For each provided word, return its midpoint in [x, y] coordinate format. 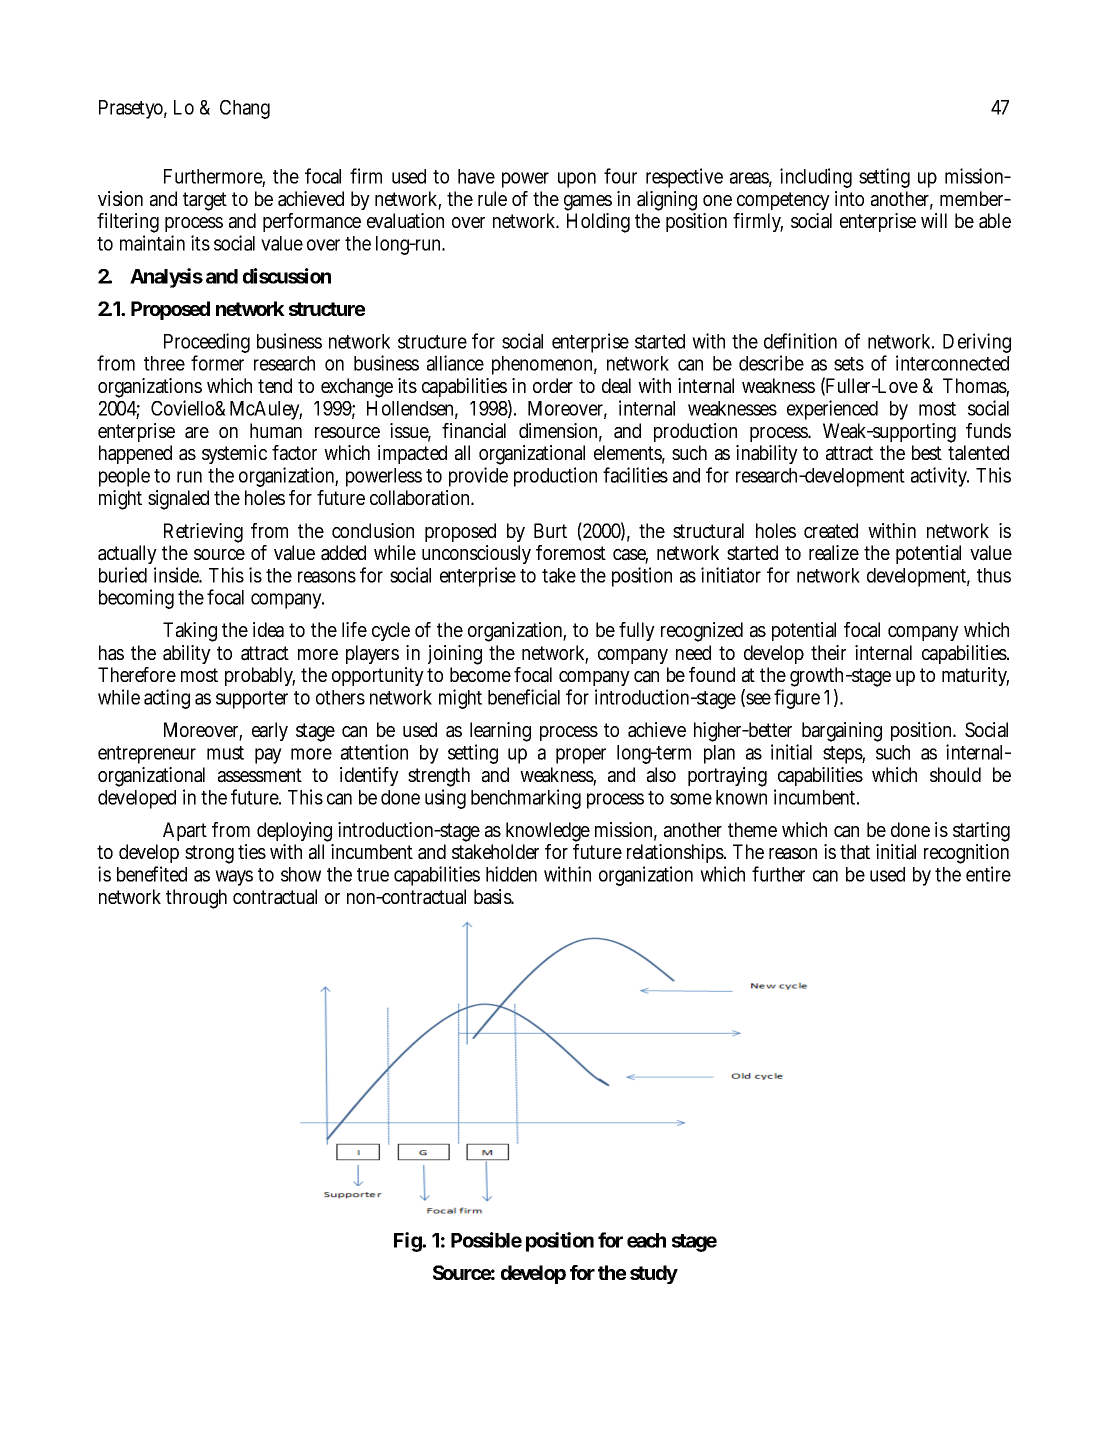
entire [988, 874]
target [205, 201]
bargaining [842, 732]
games [588, 203]
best [927, 452]
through [196, 899]
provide [478, 477]
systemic [234, 454]
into [849, 198]
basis [494, 897]
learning [500, 732]
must [225, 753]
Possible [486, 1240]
